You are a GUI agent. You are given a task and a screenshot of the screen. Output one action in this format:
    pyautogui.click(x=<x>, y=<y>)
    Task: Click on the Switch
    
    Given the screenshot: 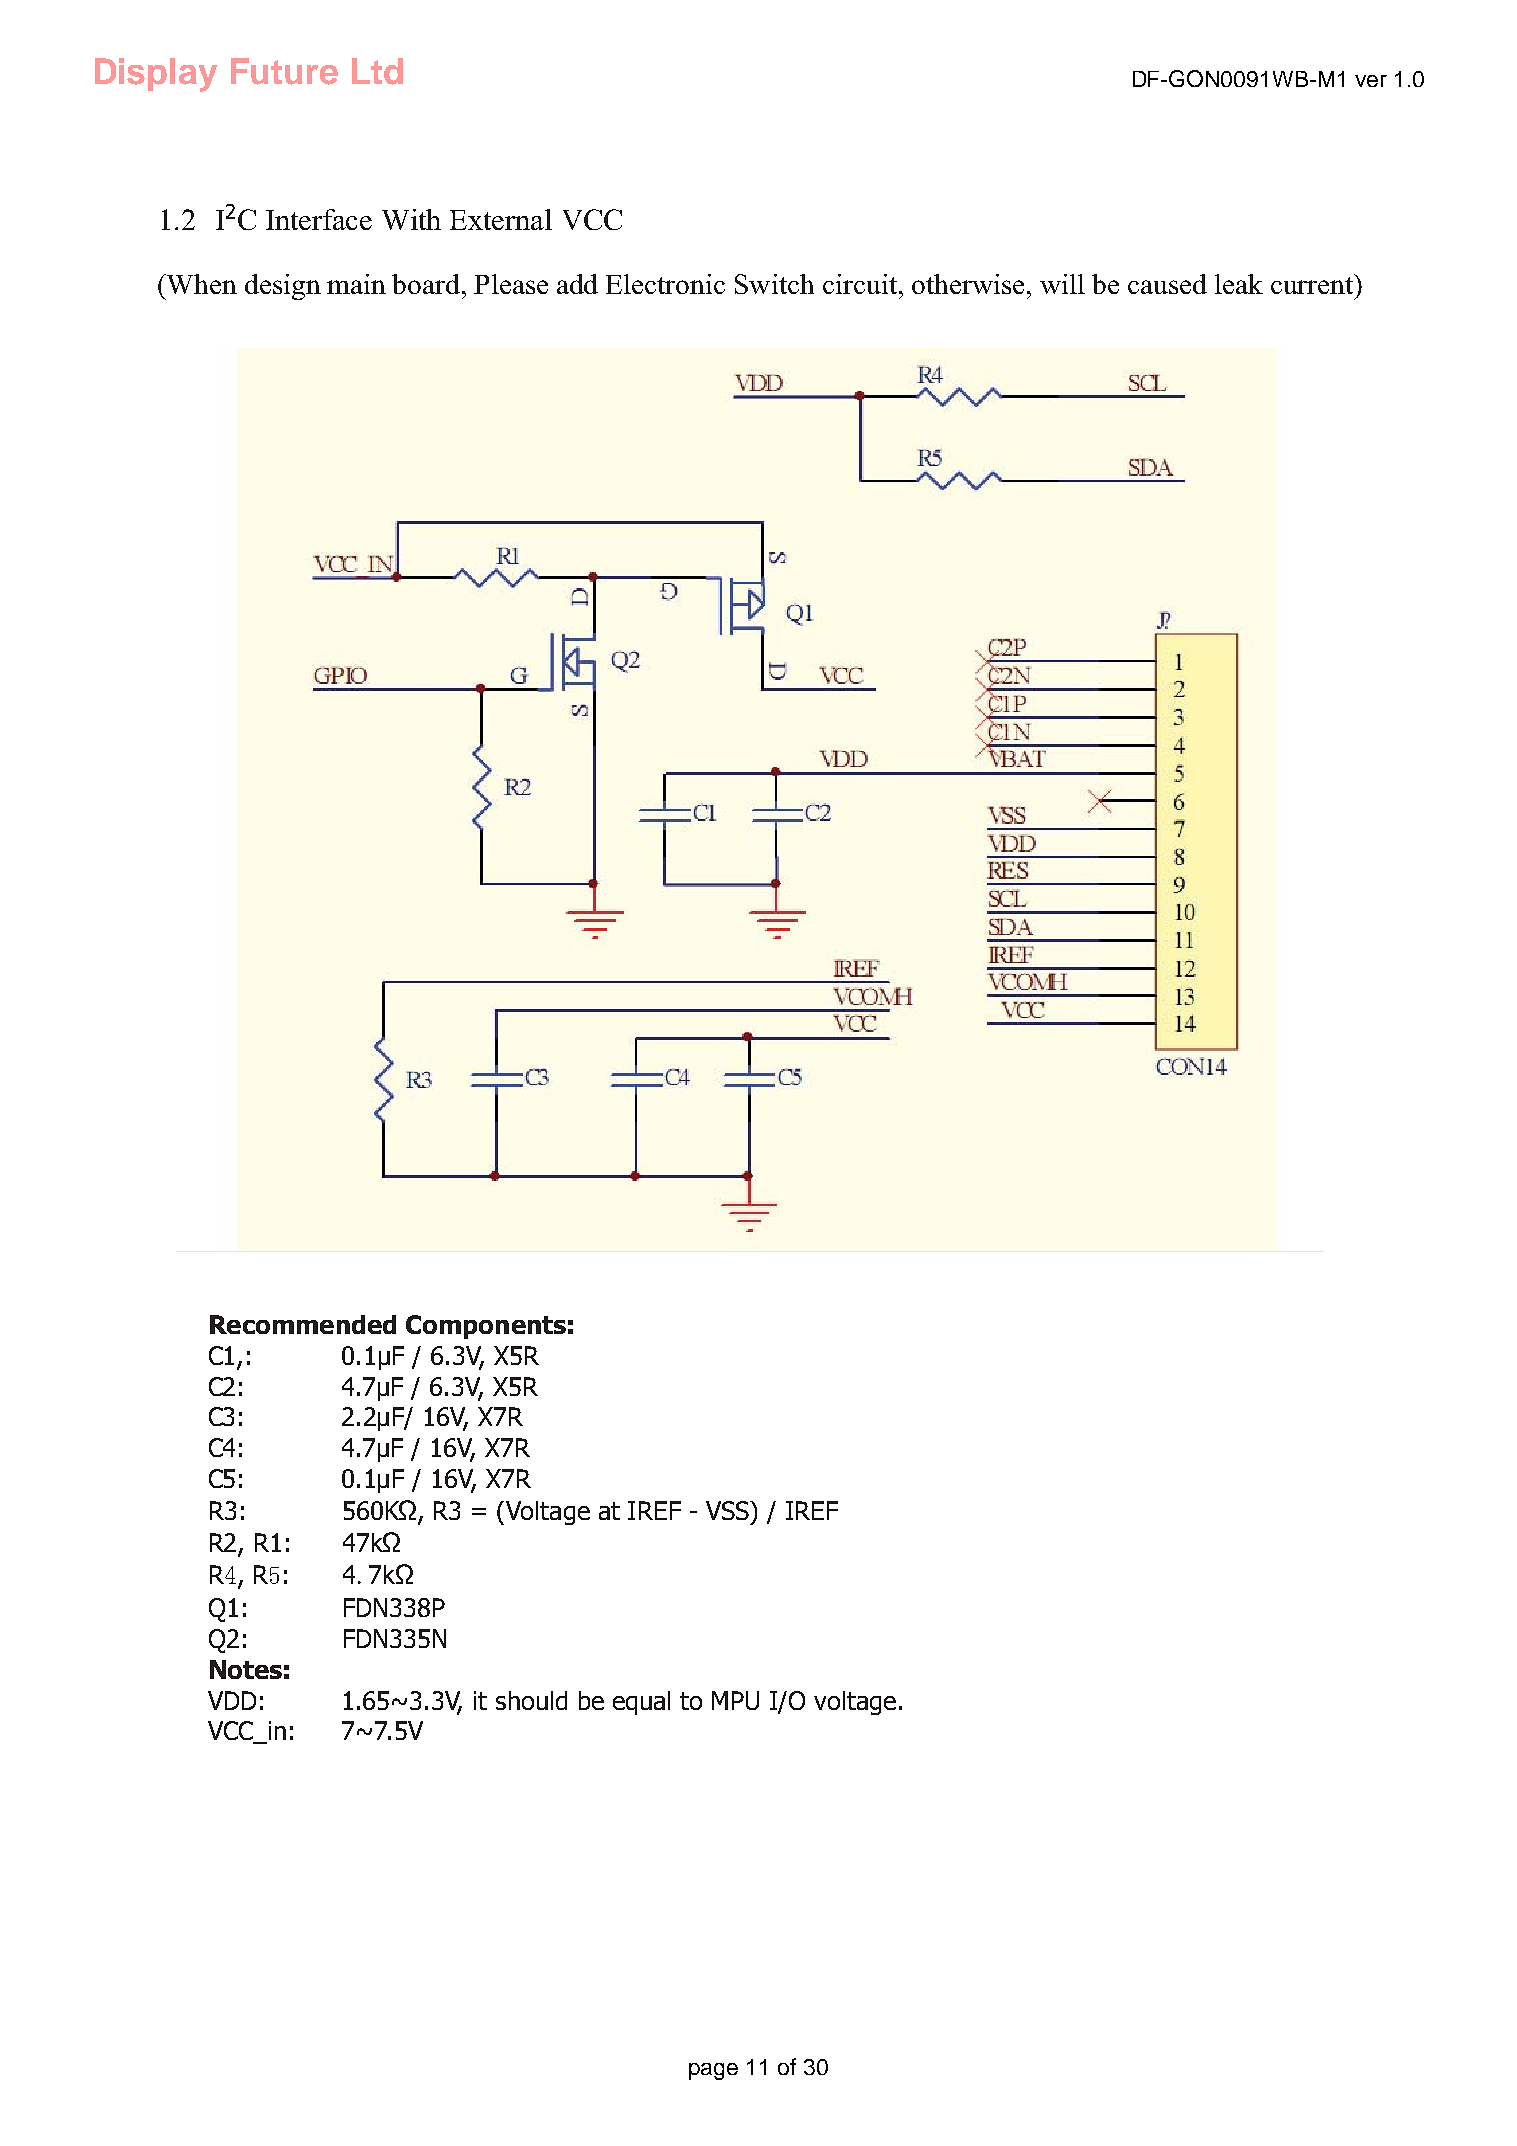 What is the action you would take?
    pyautogui.click(x=774, y=284)
